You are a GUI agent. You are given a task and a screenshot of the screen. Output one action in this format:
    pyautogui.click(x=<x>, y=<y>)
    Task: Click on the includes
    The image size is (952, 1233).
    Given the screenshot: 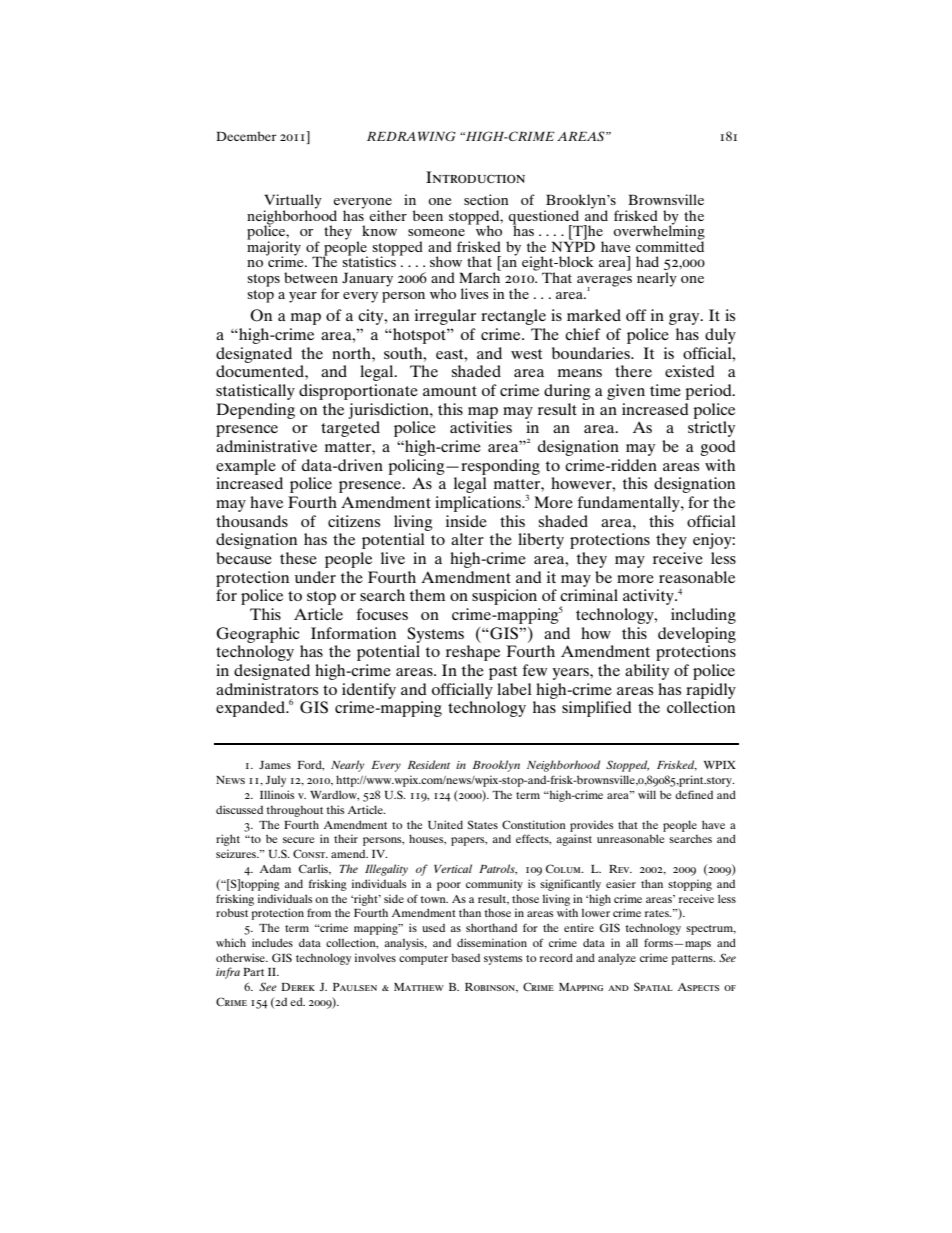 What is the action you would take?
    pyautogui.click(x=272, y=942)
